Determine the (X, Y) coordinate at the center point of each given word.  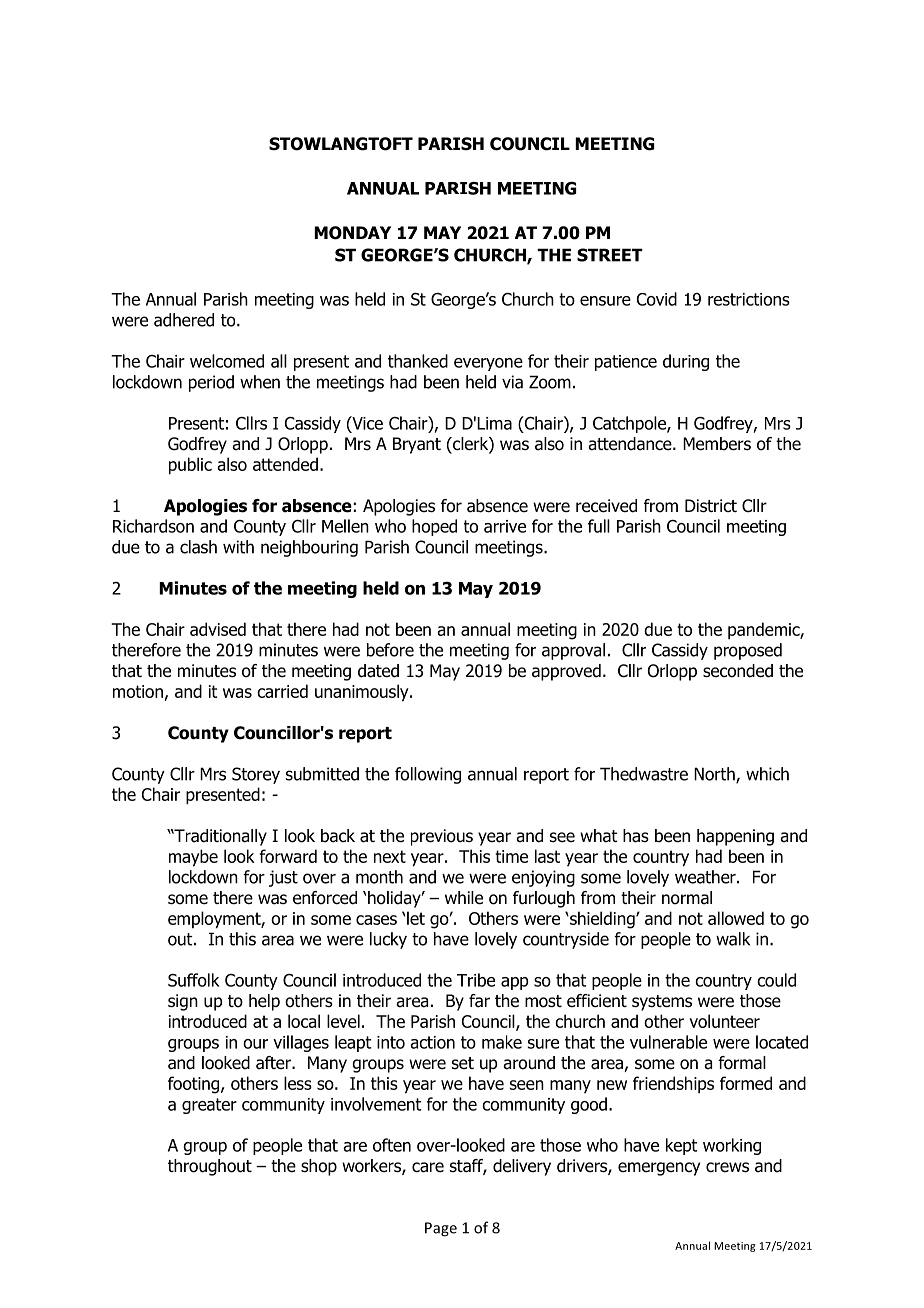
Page (441, 1229)
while (464, 898)
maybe (193, 858)
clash (198, 547)
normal (687, 898)
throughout (210, 1167)
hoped (434, 527)
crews (727, 1167)
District (711, 506)
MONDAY (352, 233)
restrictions (749, 299)
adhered (184, 320)
